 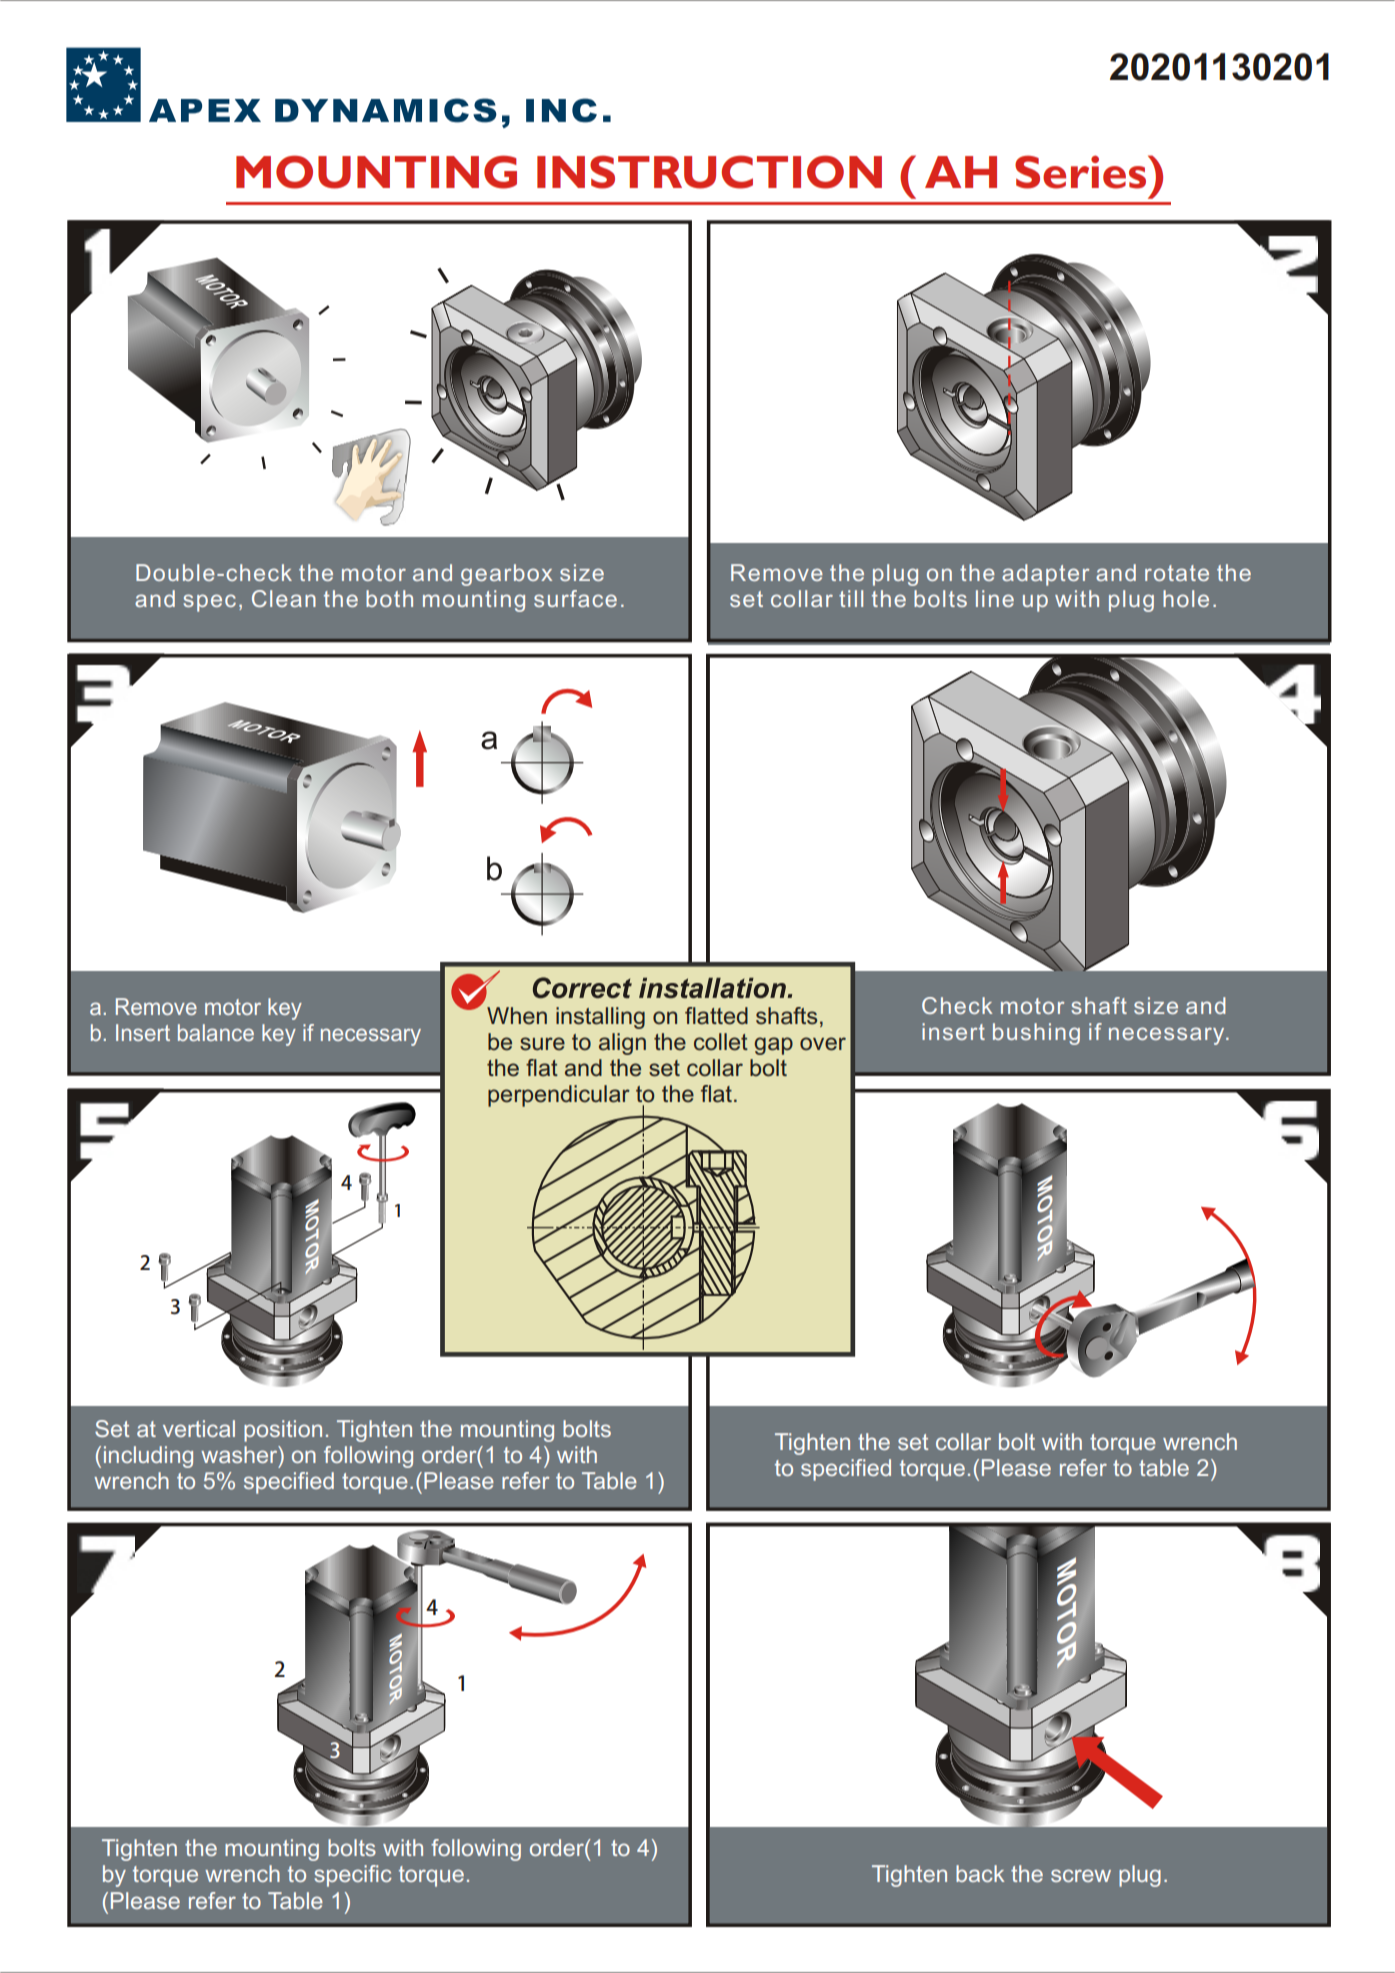 What do you see at coordinates (1082, 172) in the page?
I see `Series` at bounding box center [1082, 172].
